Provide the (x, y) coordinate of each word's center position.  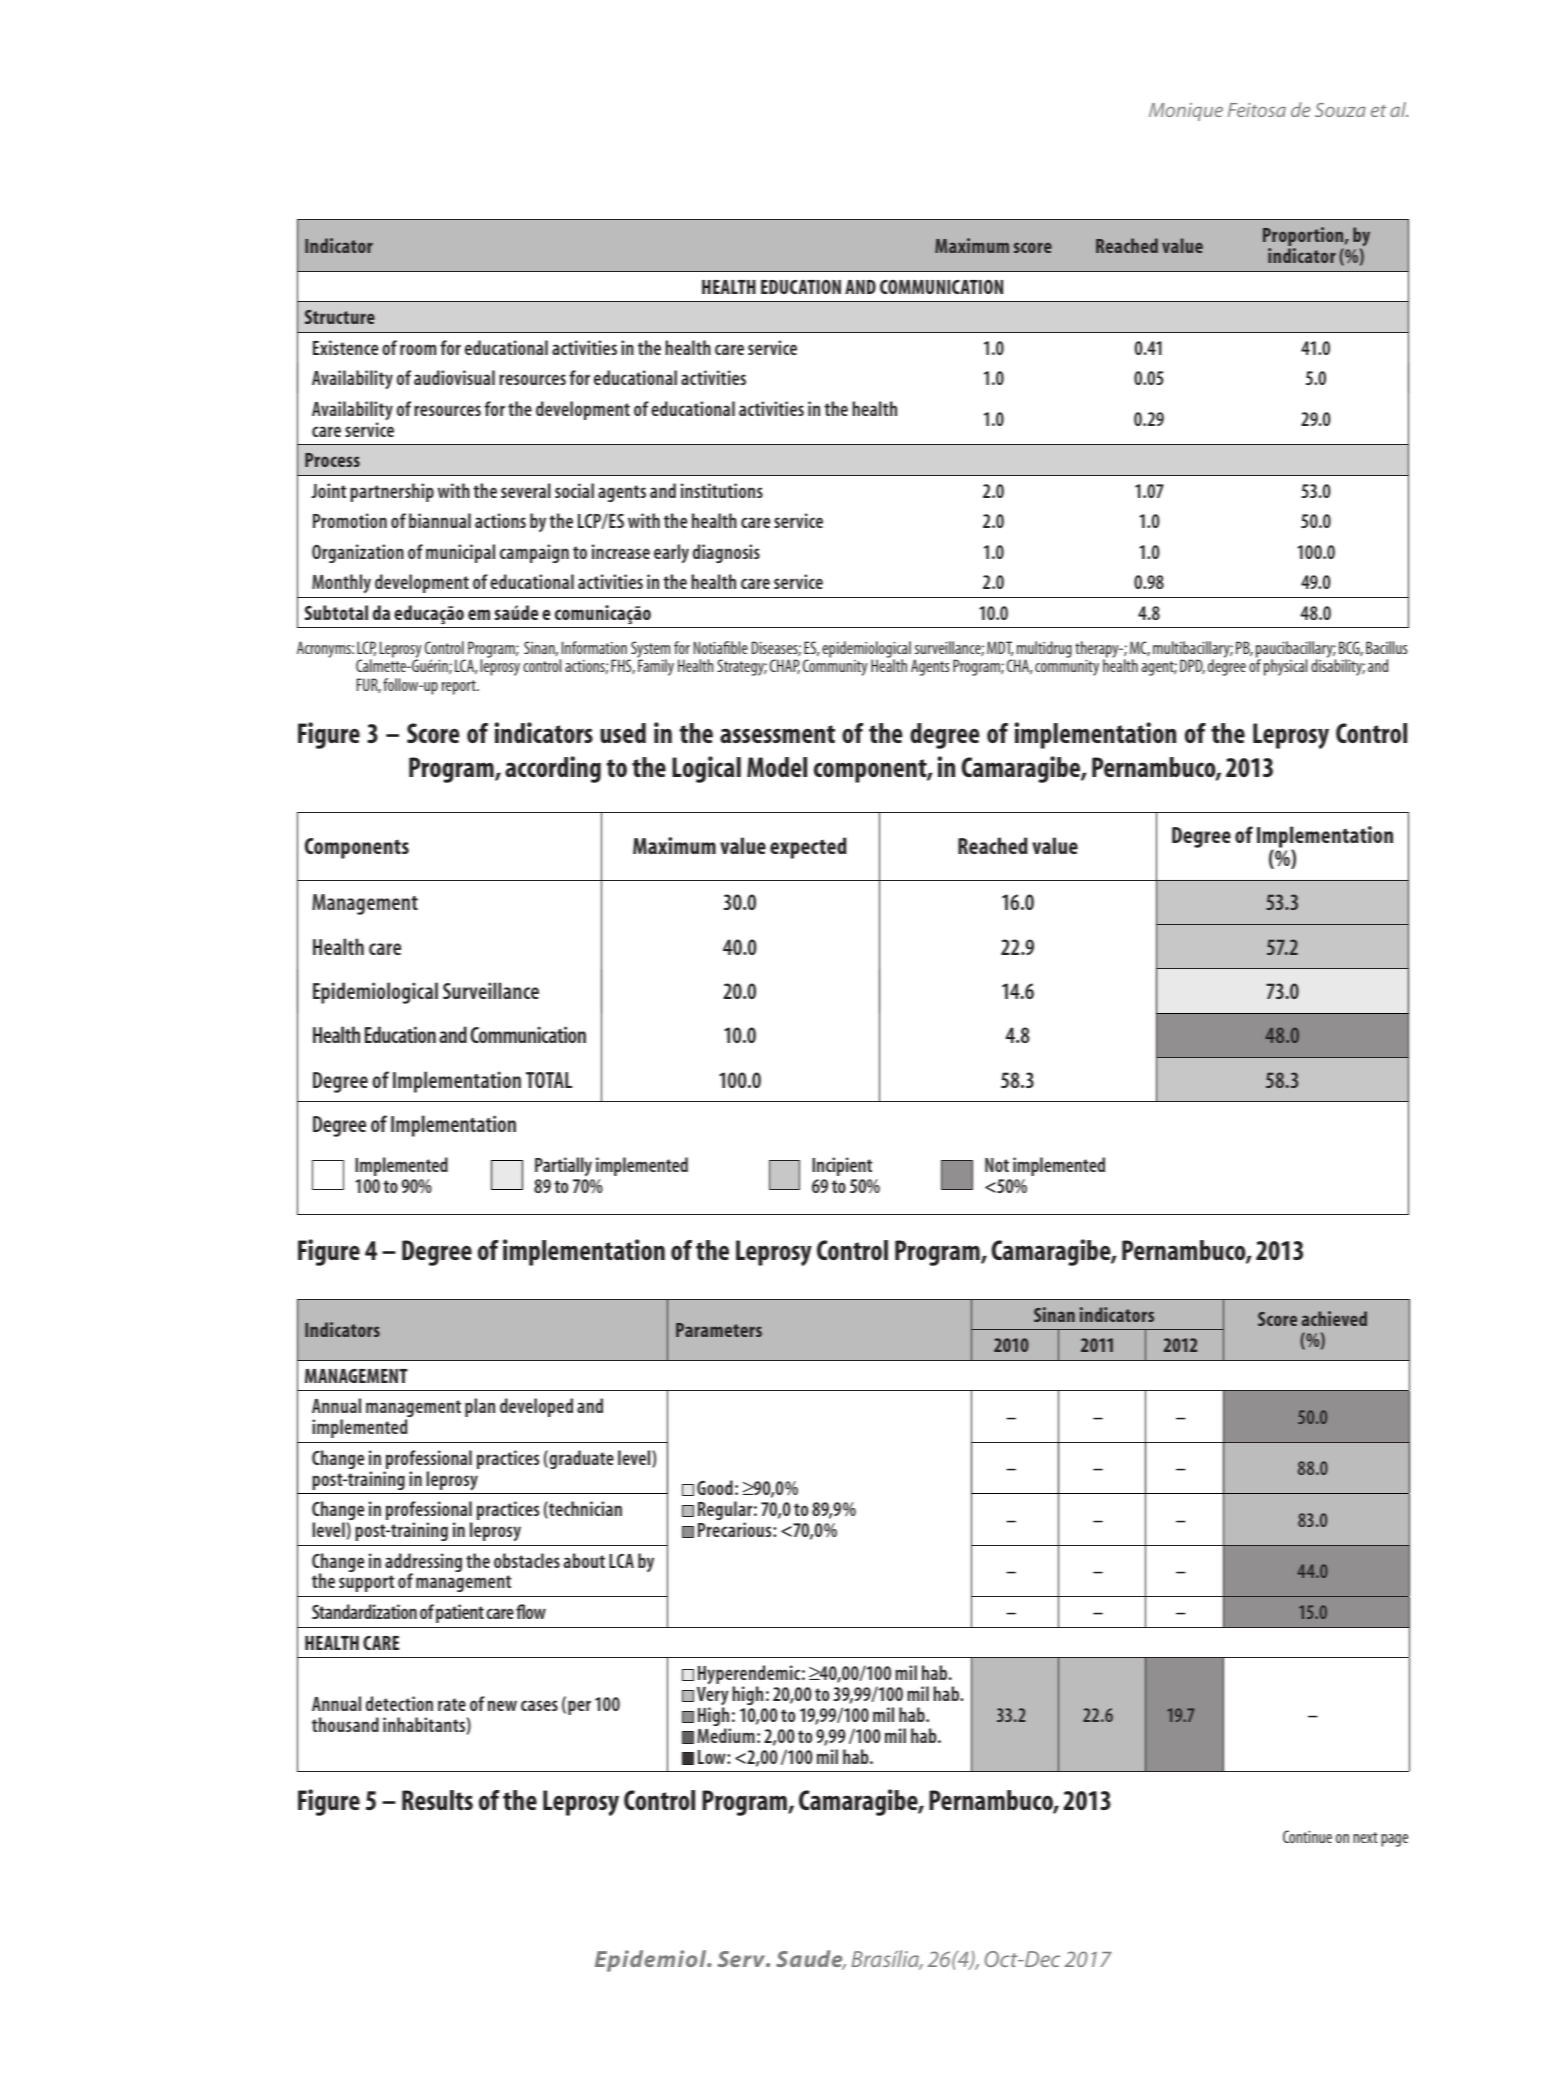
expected (808, 848)
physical (1285, 667)
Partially (564, 1168)
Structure (340, 317)
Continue (1307, 1836)
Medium (726, 1735)
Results (437, 1800)
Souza (1340, 110)
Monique (1186, 112)
